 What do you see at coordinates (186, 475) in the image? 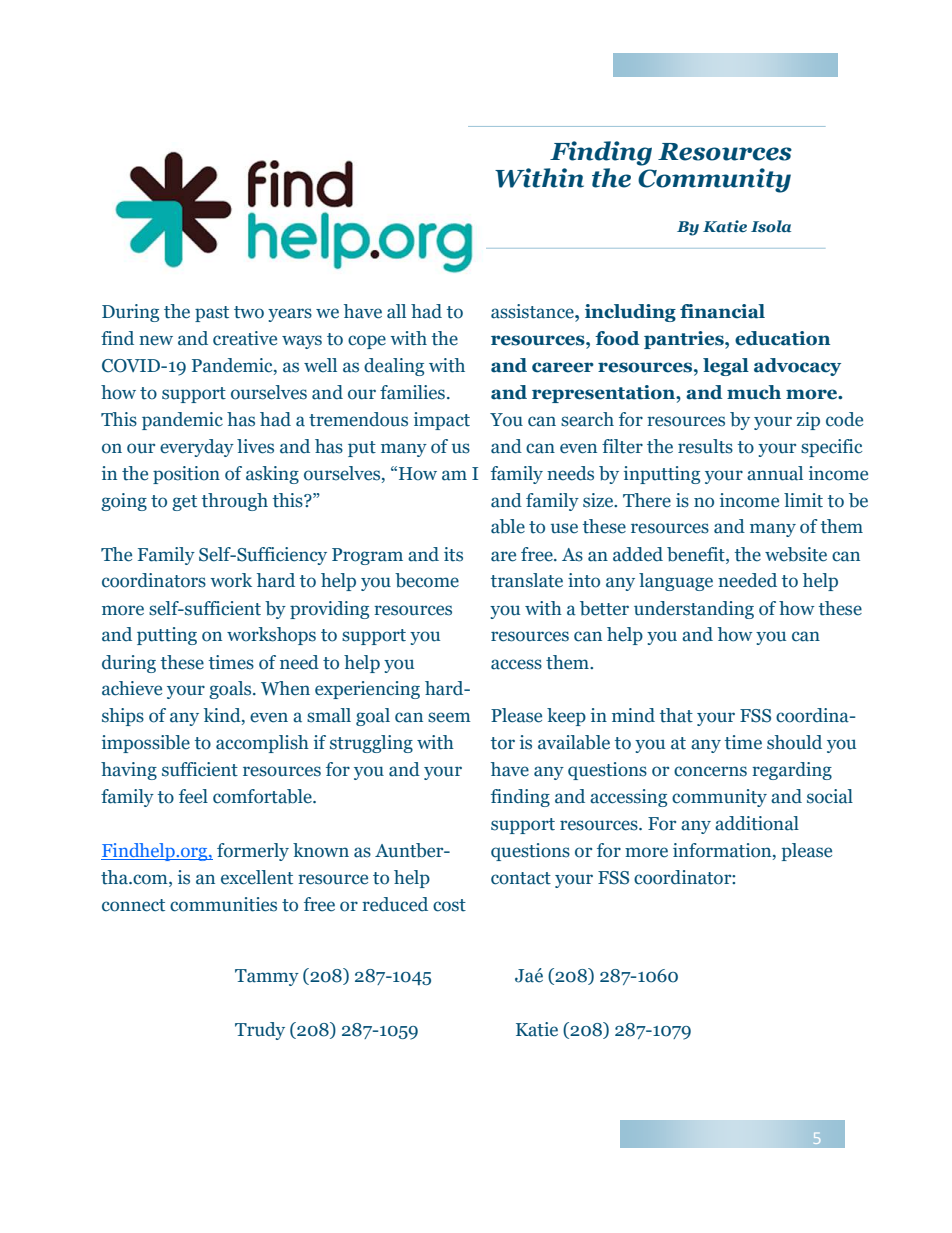
I see `position` at bounding box center [186, 475].
